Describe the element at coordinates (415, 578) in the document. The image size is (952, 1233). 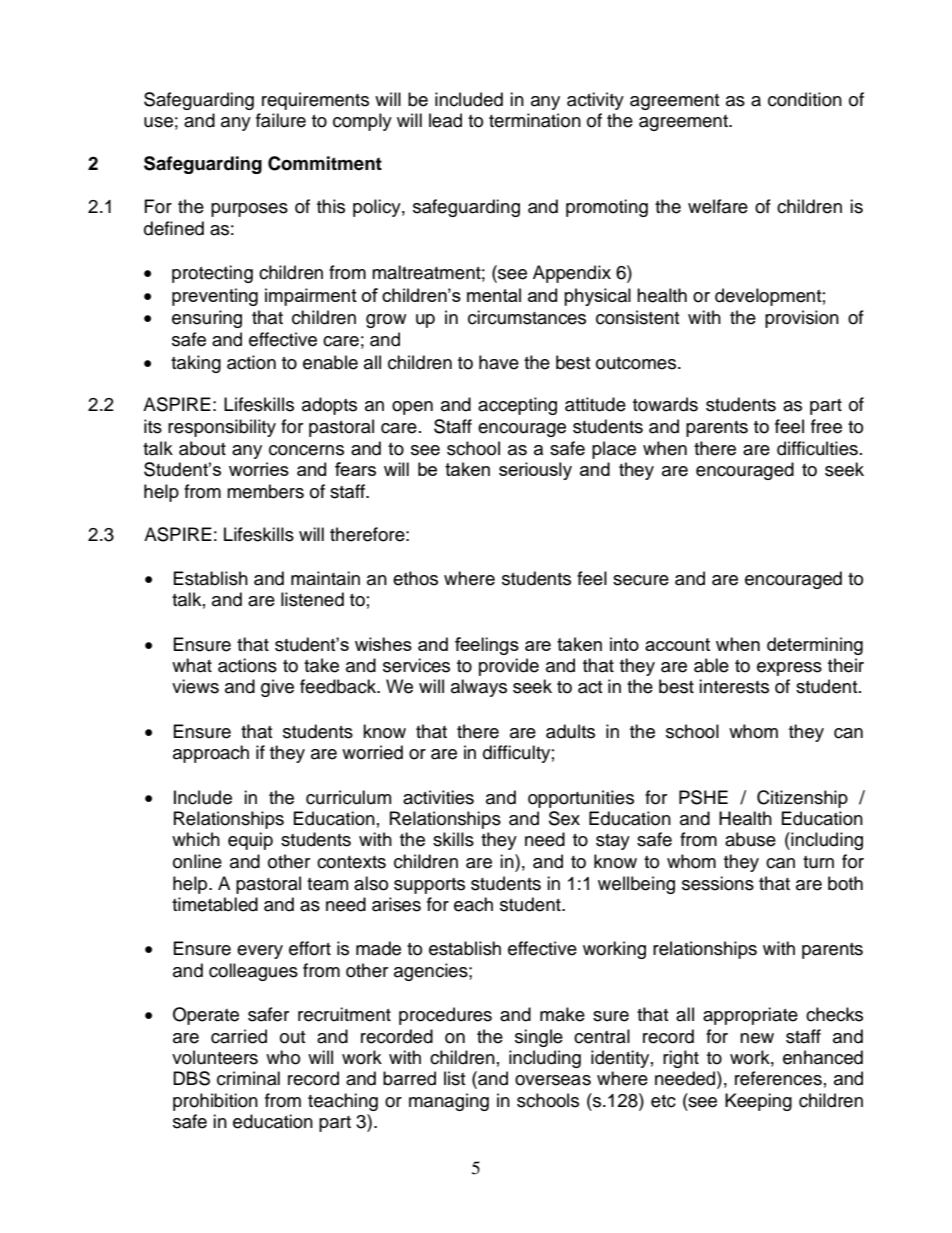
I see `ethos` at that location.
